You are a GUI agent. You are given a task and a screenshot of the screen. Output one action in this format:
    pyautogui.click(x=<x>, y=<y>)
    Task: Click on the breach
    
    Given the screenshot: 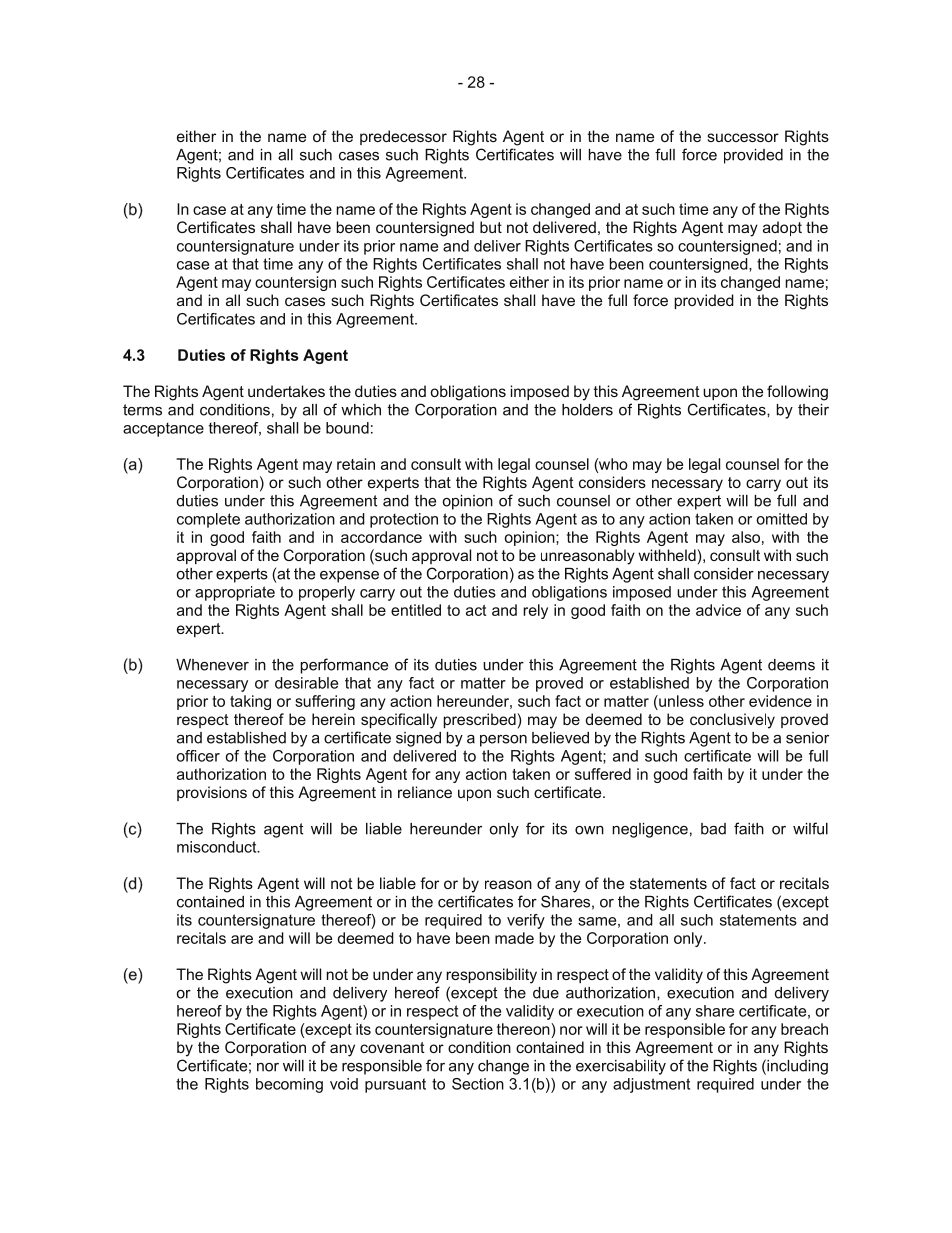 What is the action you would take?
    pyautogui.click(x=804, y=1029)
